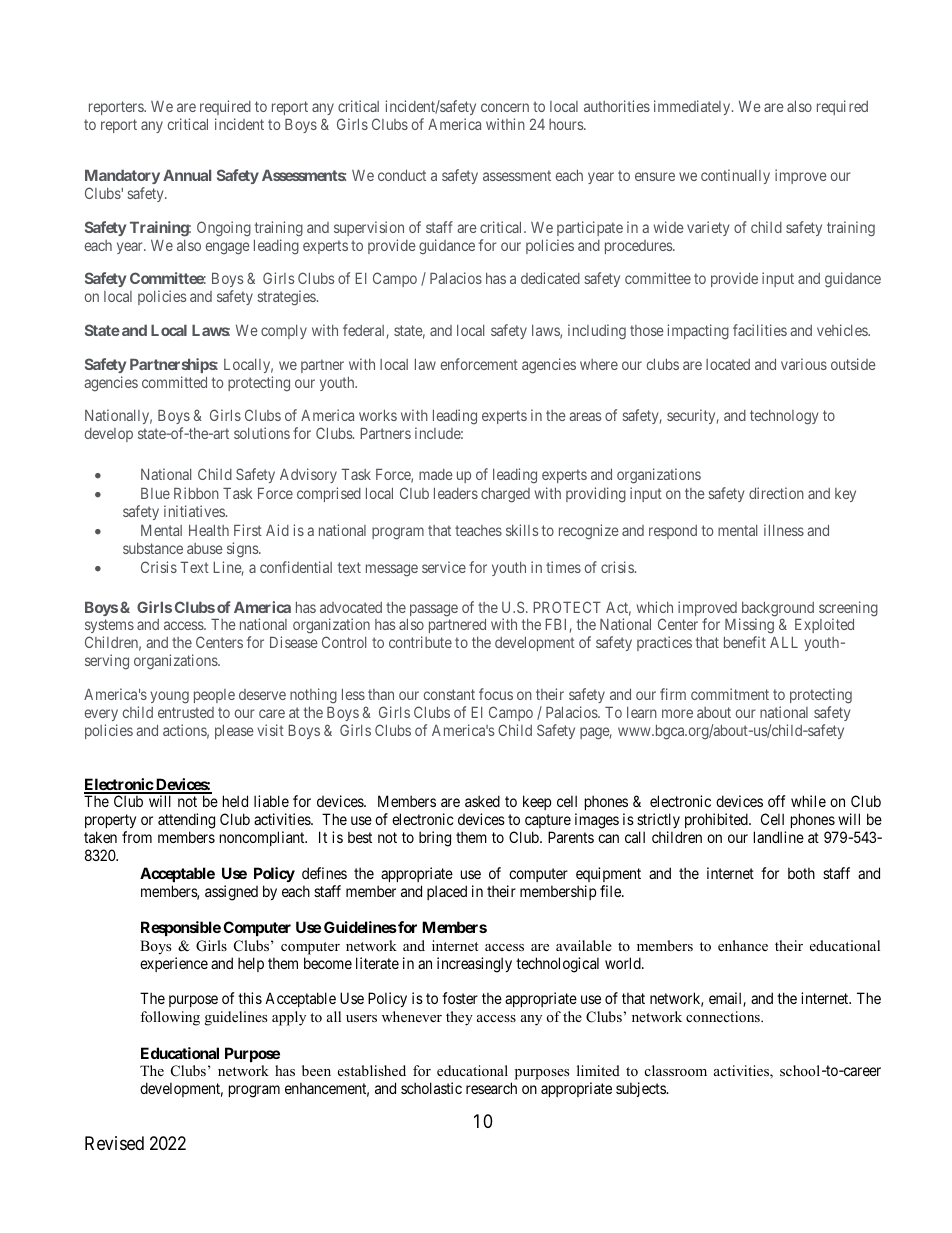 This screenshot has width=952, height=1233. What do you see at coordinates (676, 1070) in the screenshot?
I see `classroom` at bounding box center [676, 1070].
